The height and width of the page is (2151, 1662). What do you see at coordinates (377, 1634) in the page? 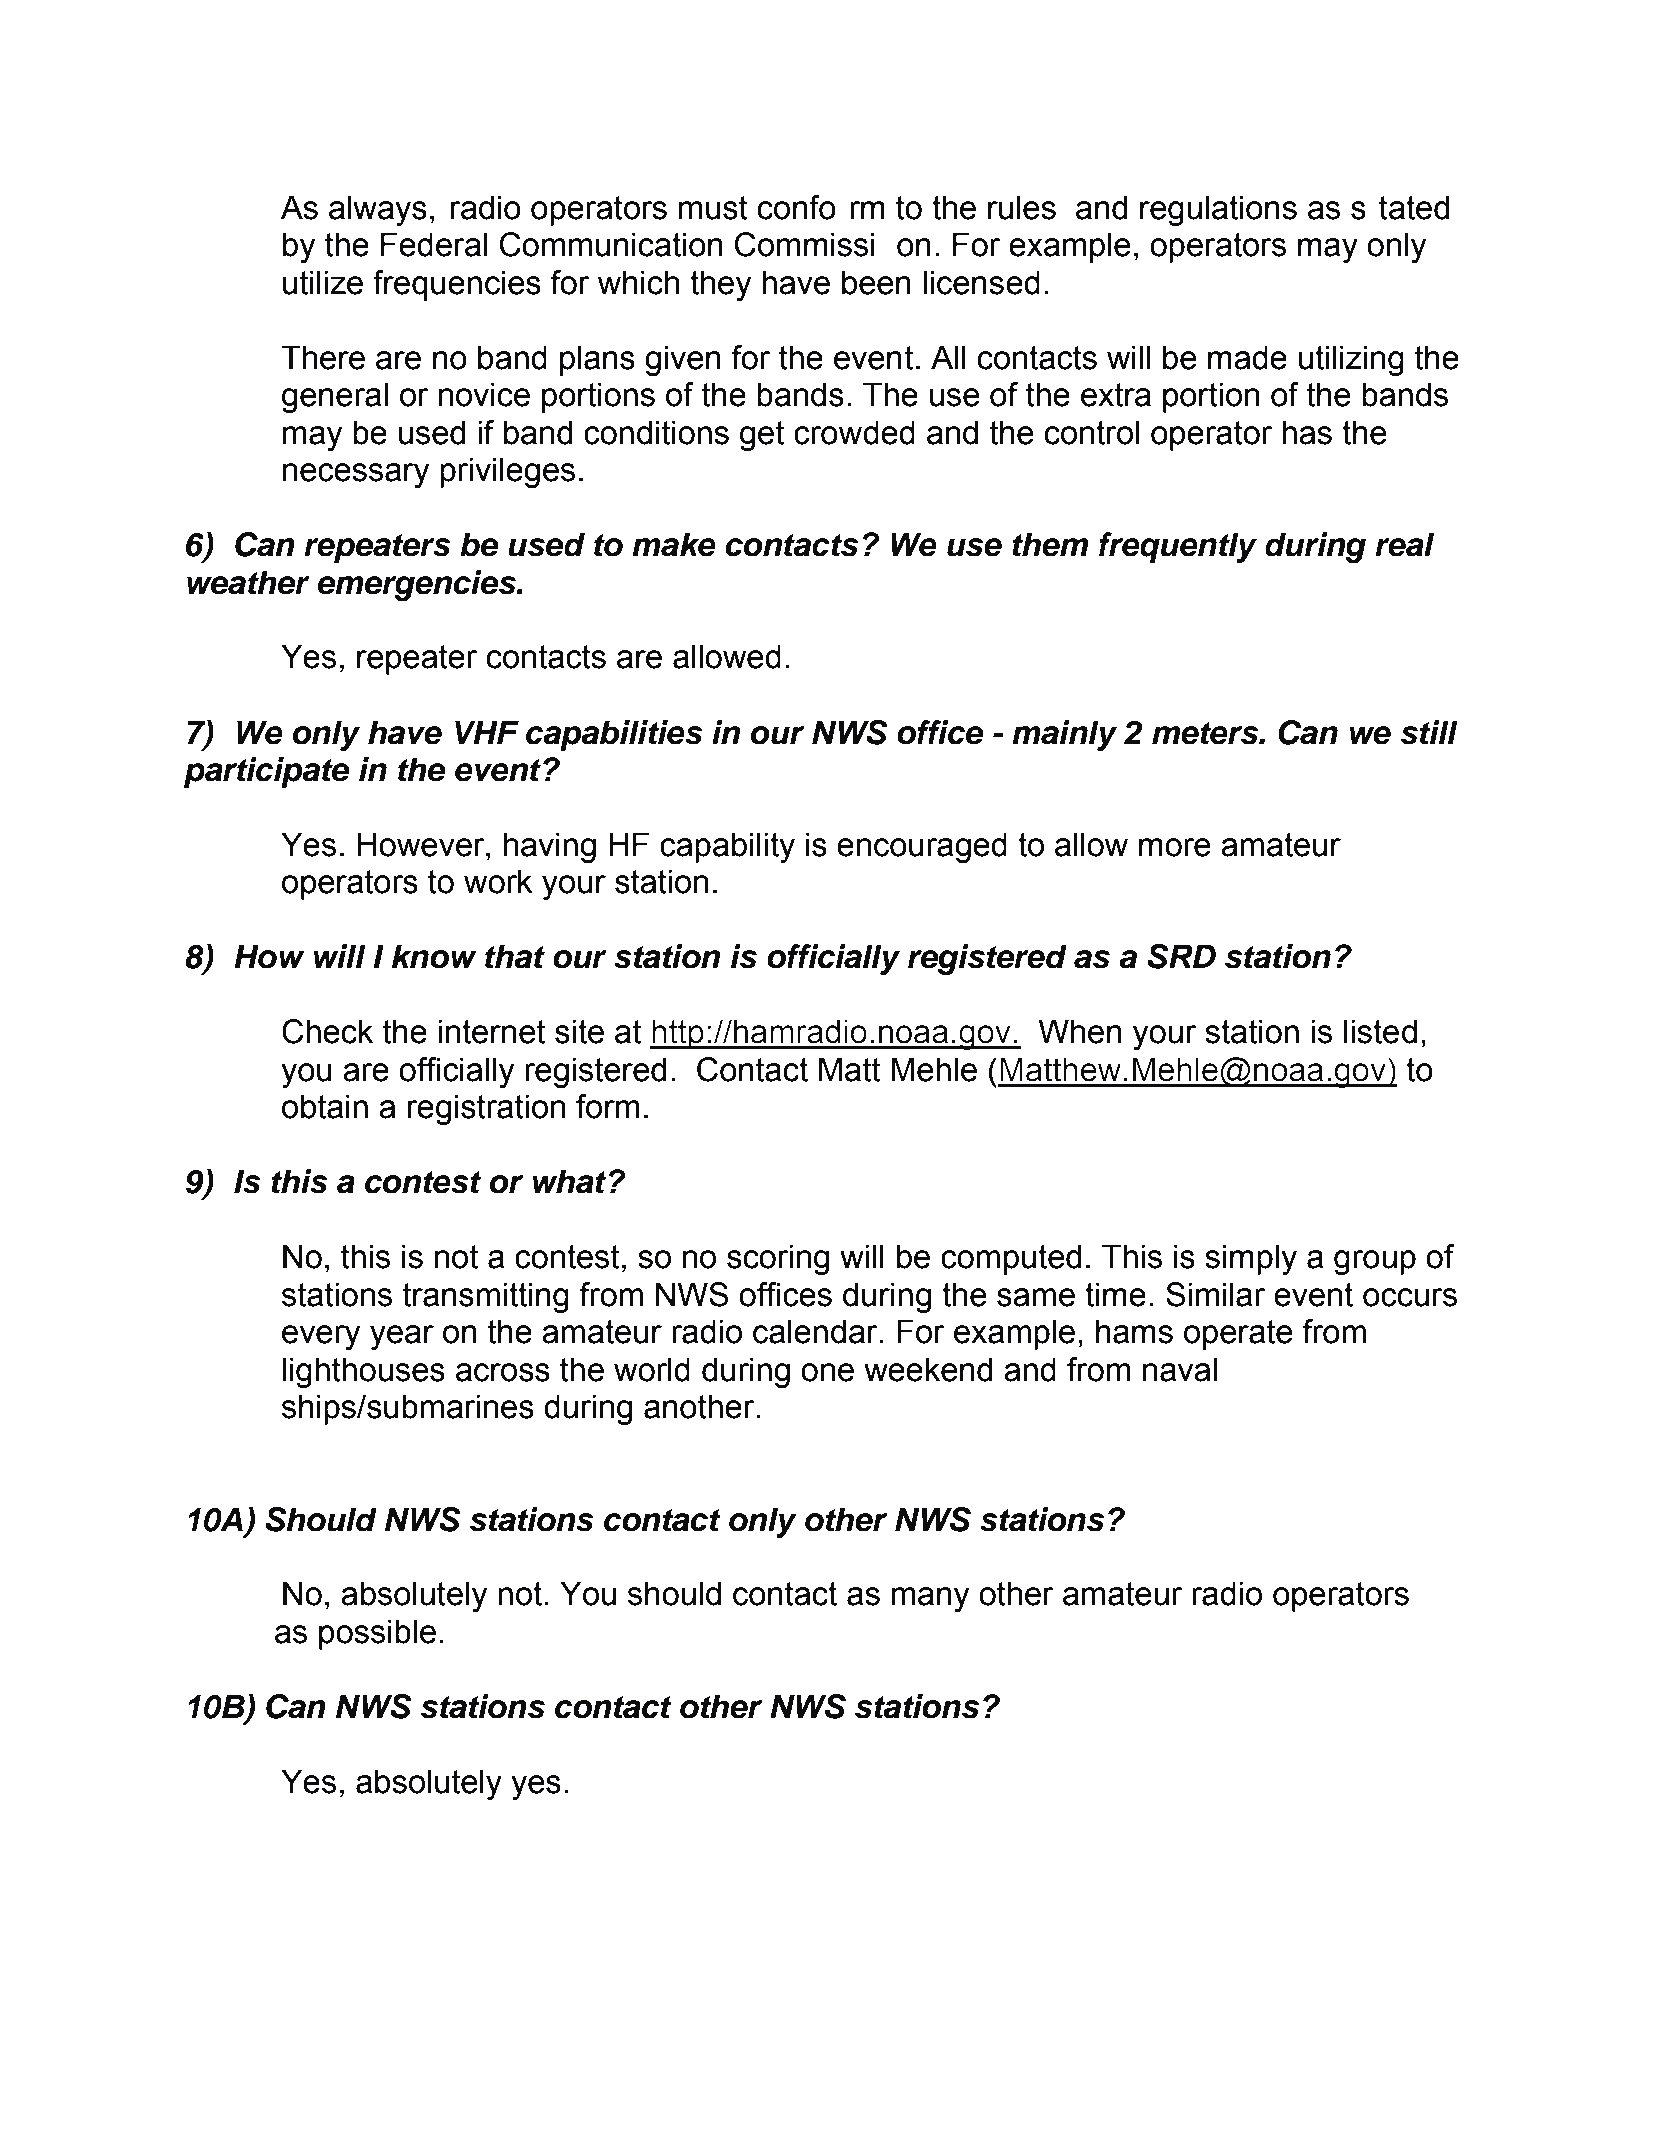
I see `possible` at bounding box center [377, 1634].
